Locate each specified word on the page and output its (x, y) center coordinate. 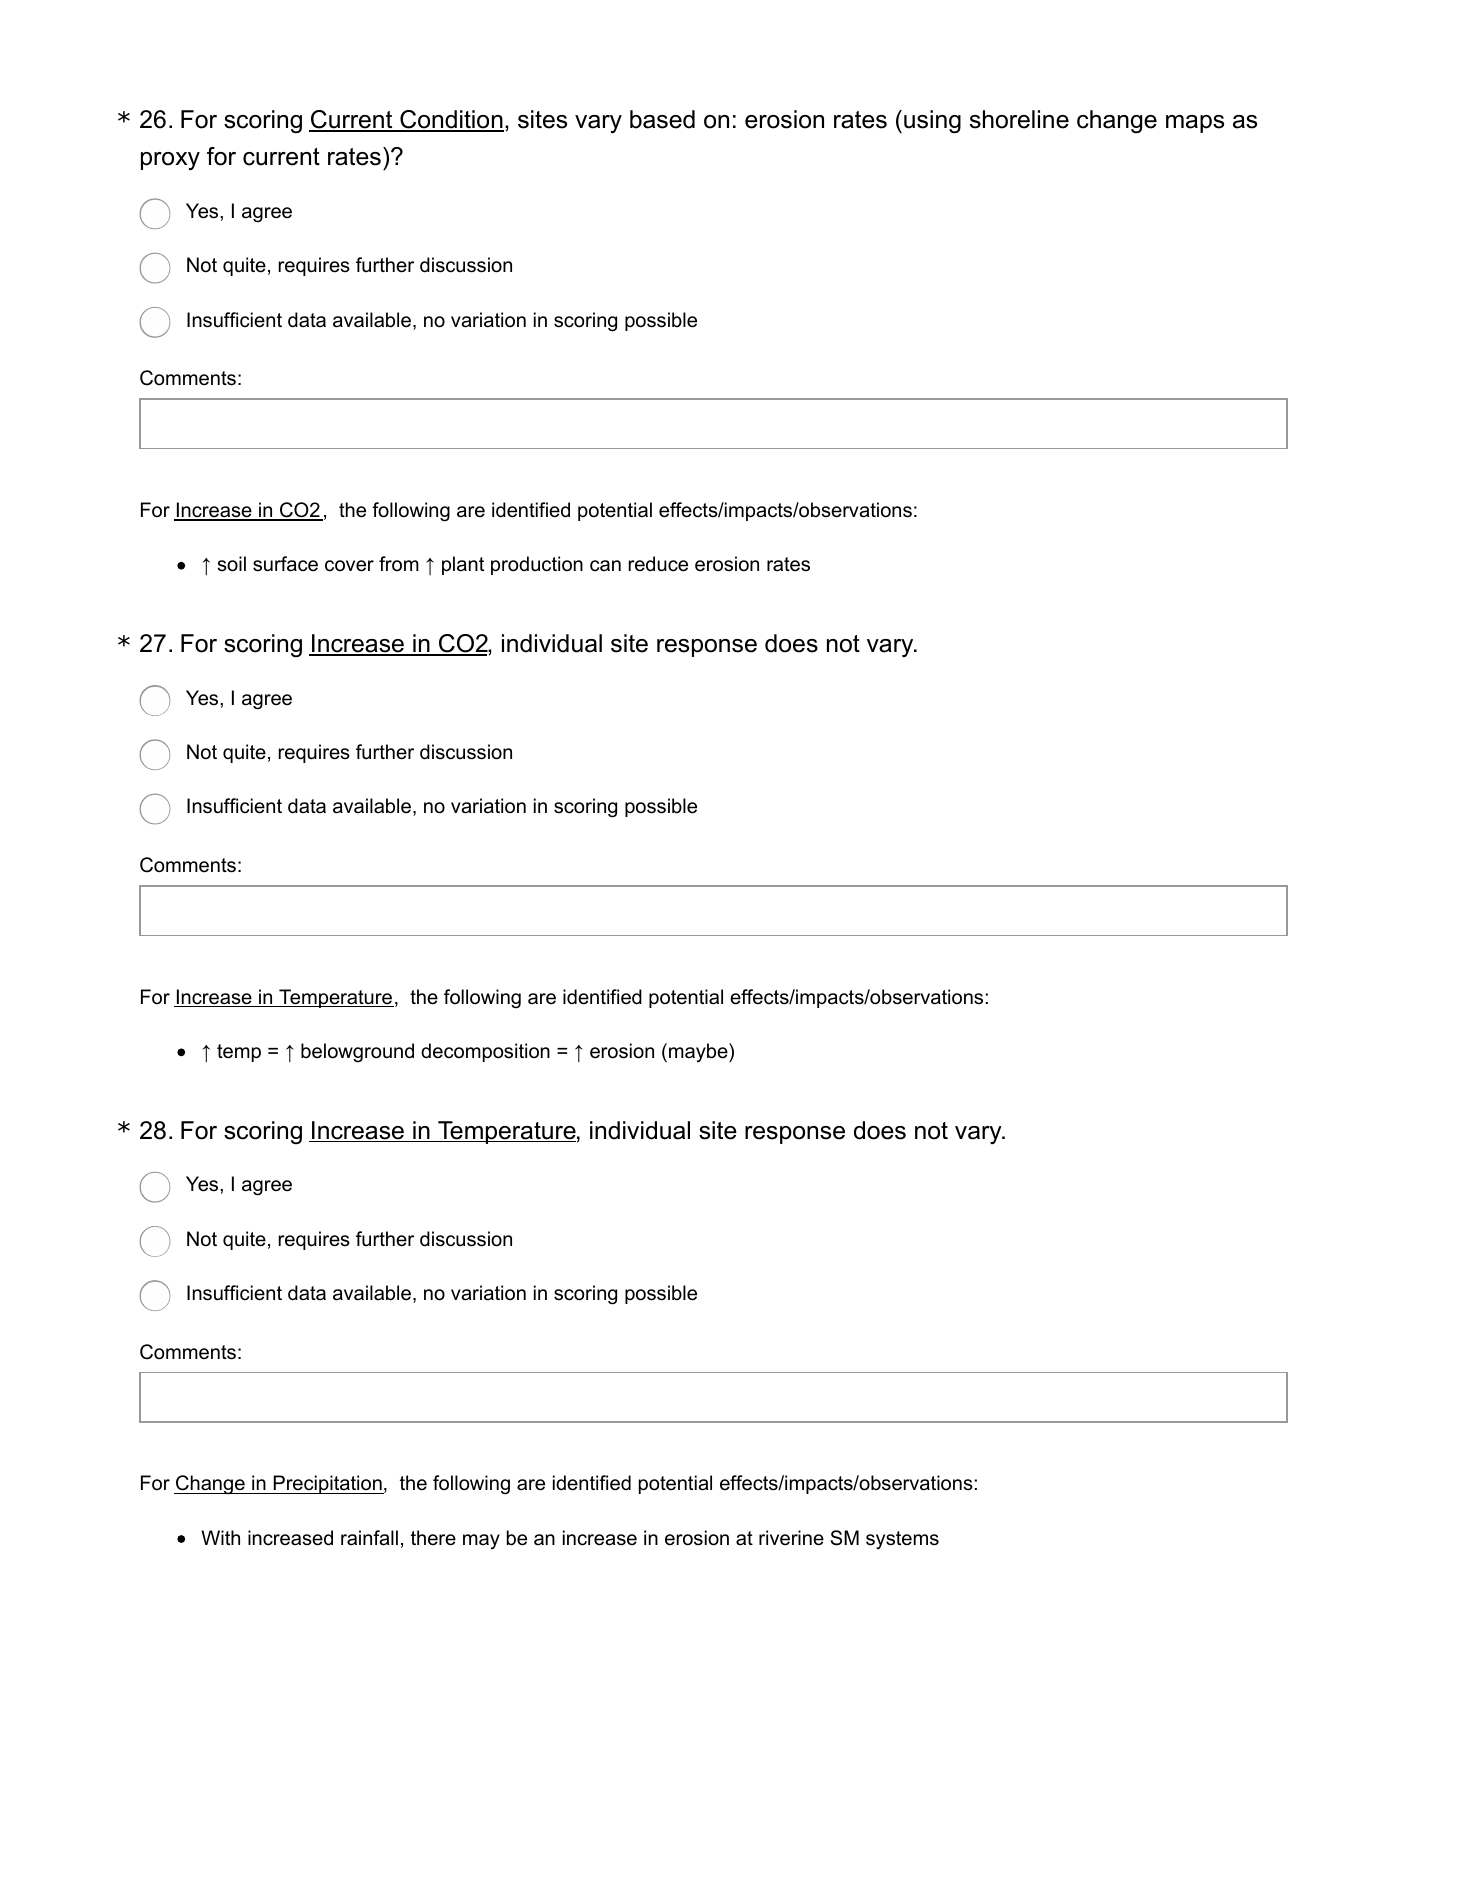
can (605, 566)
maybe (699, 1052)
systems (902, 1540)
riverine (791, 1538)
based (662, 119)
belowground (357, 1052)
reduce (658, 564)
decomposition (485, 1052)
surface (285, 564)
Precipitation (327, 1484)
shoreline (1019, 119)
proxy (170, 161)
